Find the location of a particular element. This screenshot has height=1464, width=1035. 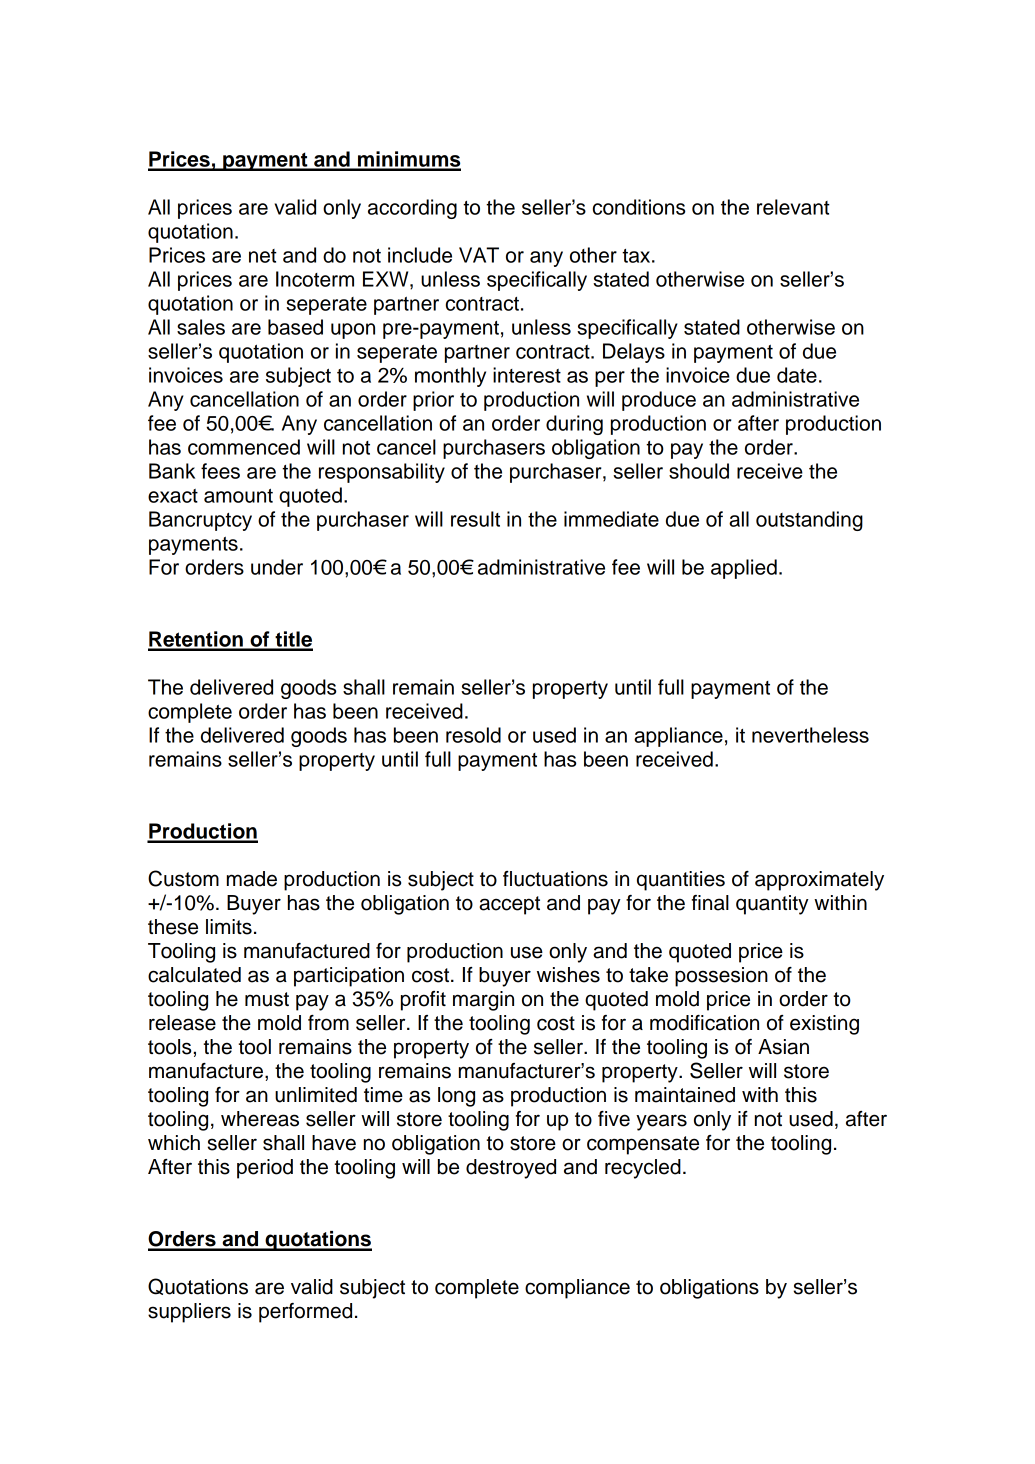

margin is located at coordinates (483, 1001).
